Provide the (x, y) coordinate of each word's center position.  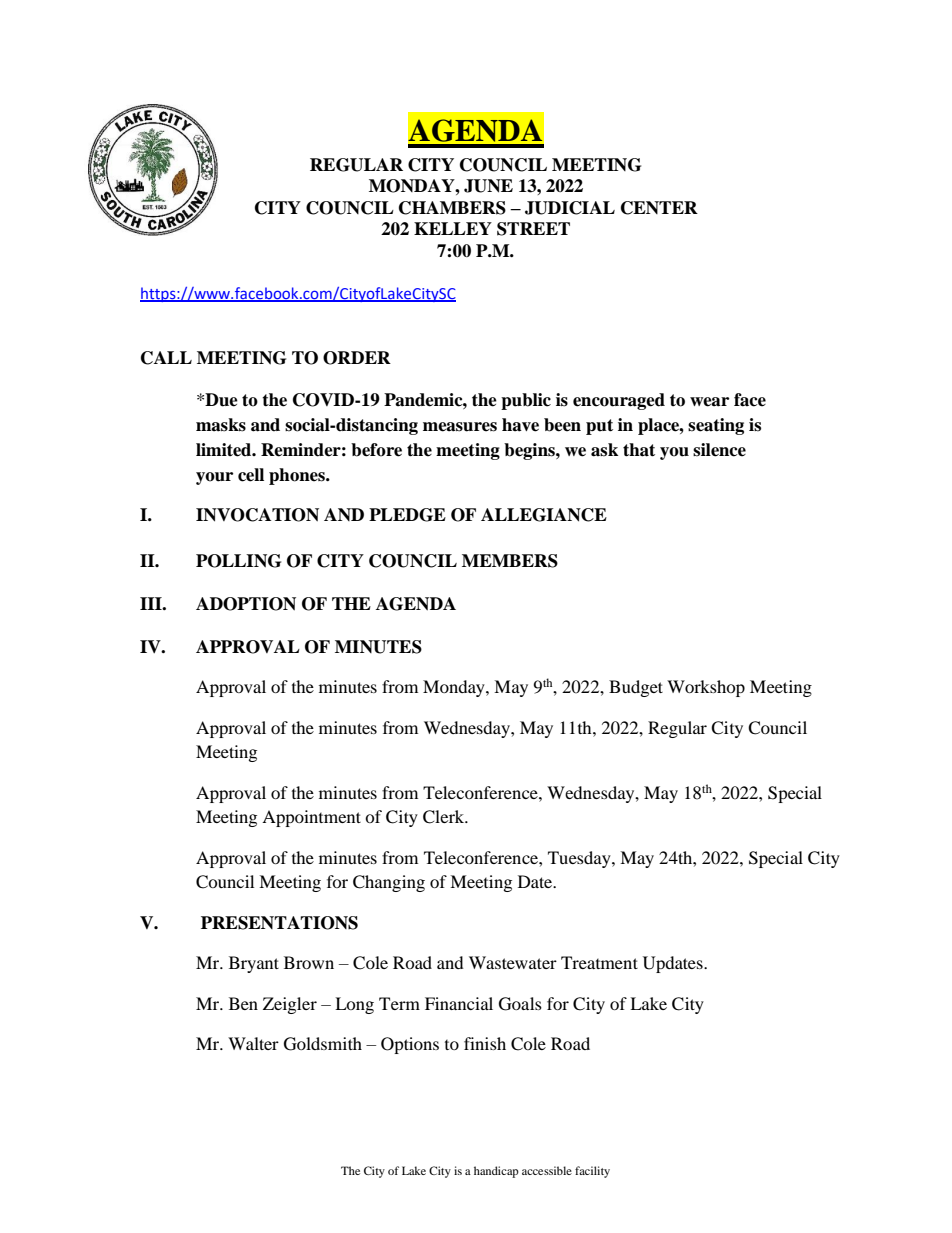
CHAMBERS (452, 208)
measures (460, 427)
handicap (496, 1172)
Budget (636, 688)
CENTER (659, 208)
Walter (253, 1043)
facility (592, 1172)
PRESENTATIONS (279, 923)
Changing (389, 883)
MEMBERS (510, 561)
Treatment (599, 962)
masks (221, 425)
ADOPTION (246, 604)
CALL (166, 358)
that (639, 450)
